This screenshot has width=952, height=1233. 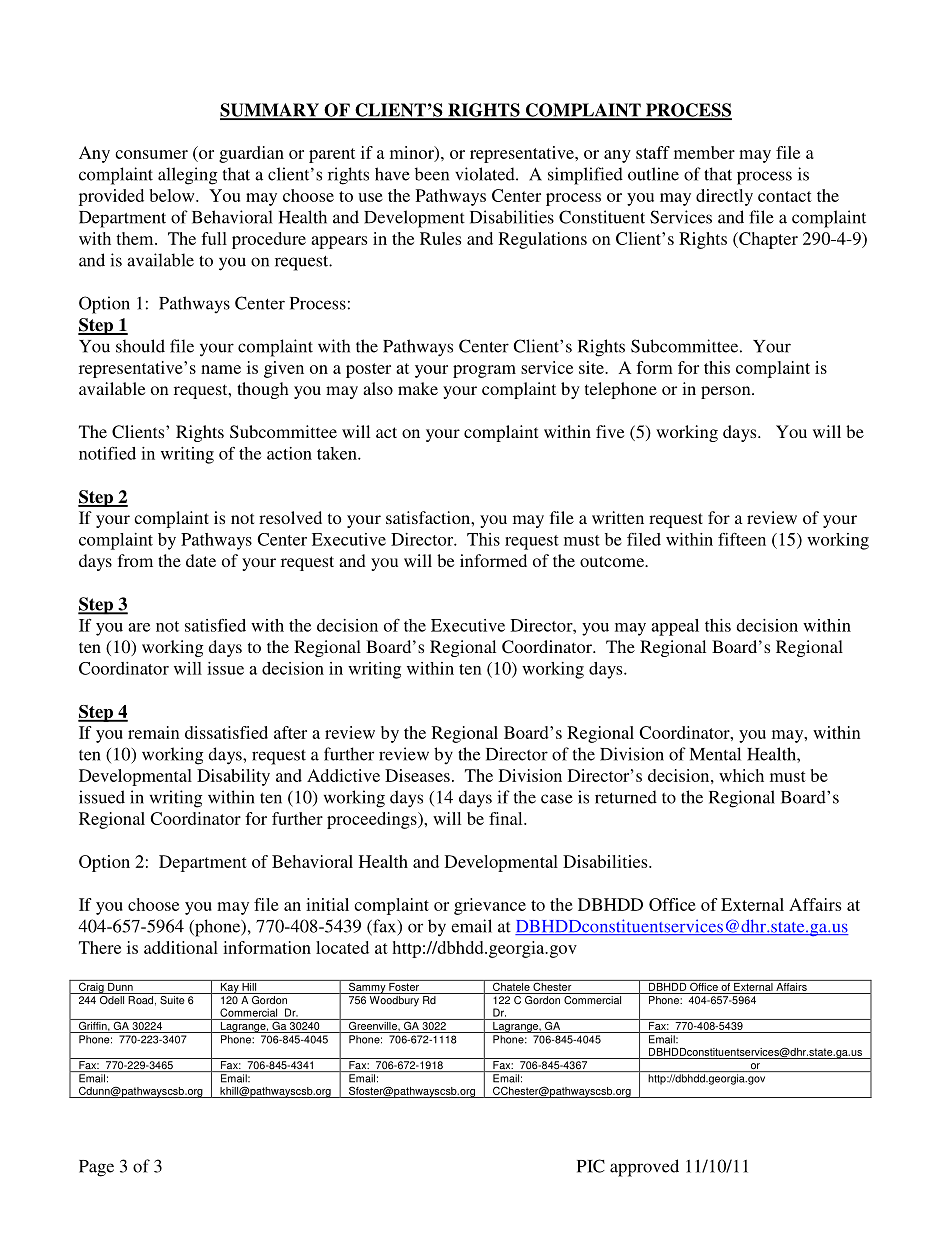 I want to click on fifteen, so click(x=742, y=539).
